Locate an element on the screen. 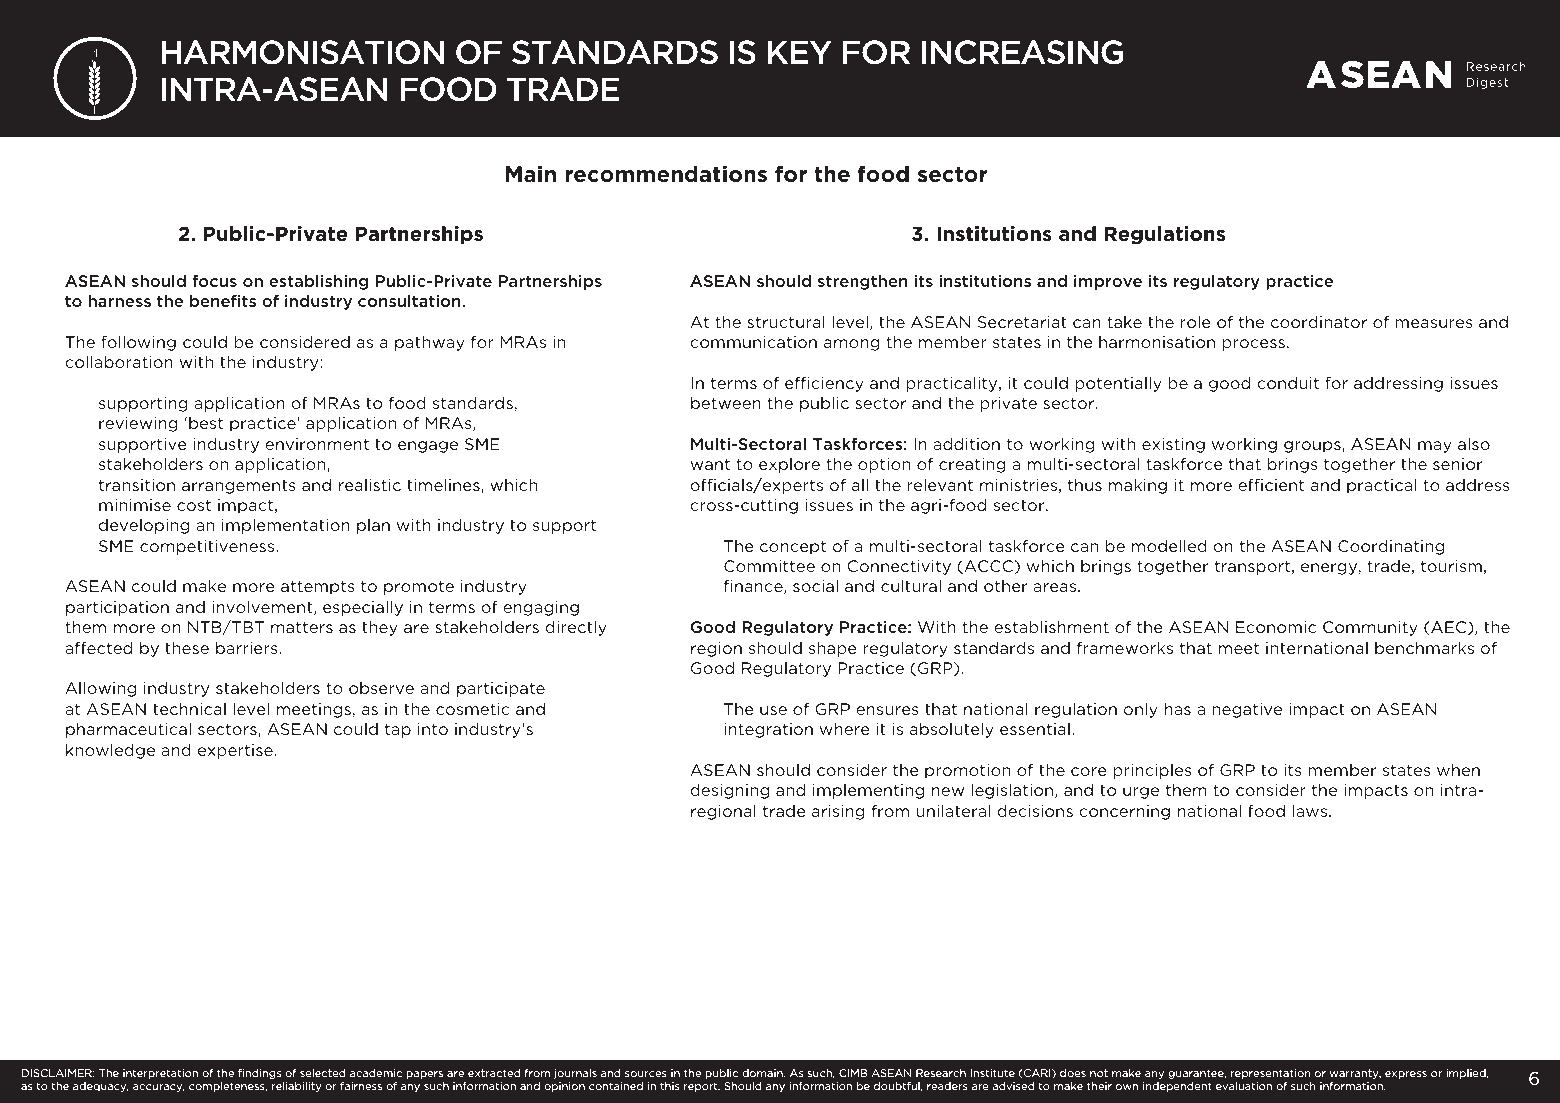 The height and width of the screenshot is (1103, 1560). Digest is located at coordinates (1487, 83).
